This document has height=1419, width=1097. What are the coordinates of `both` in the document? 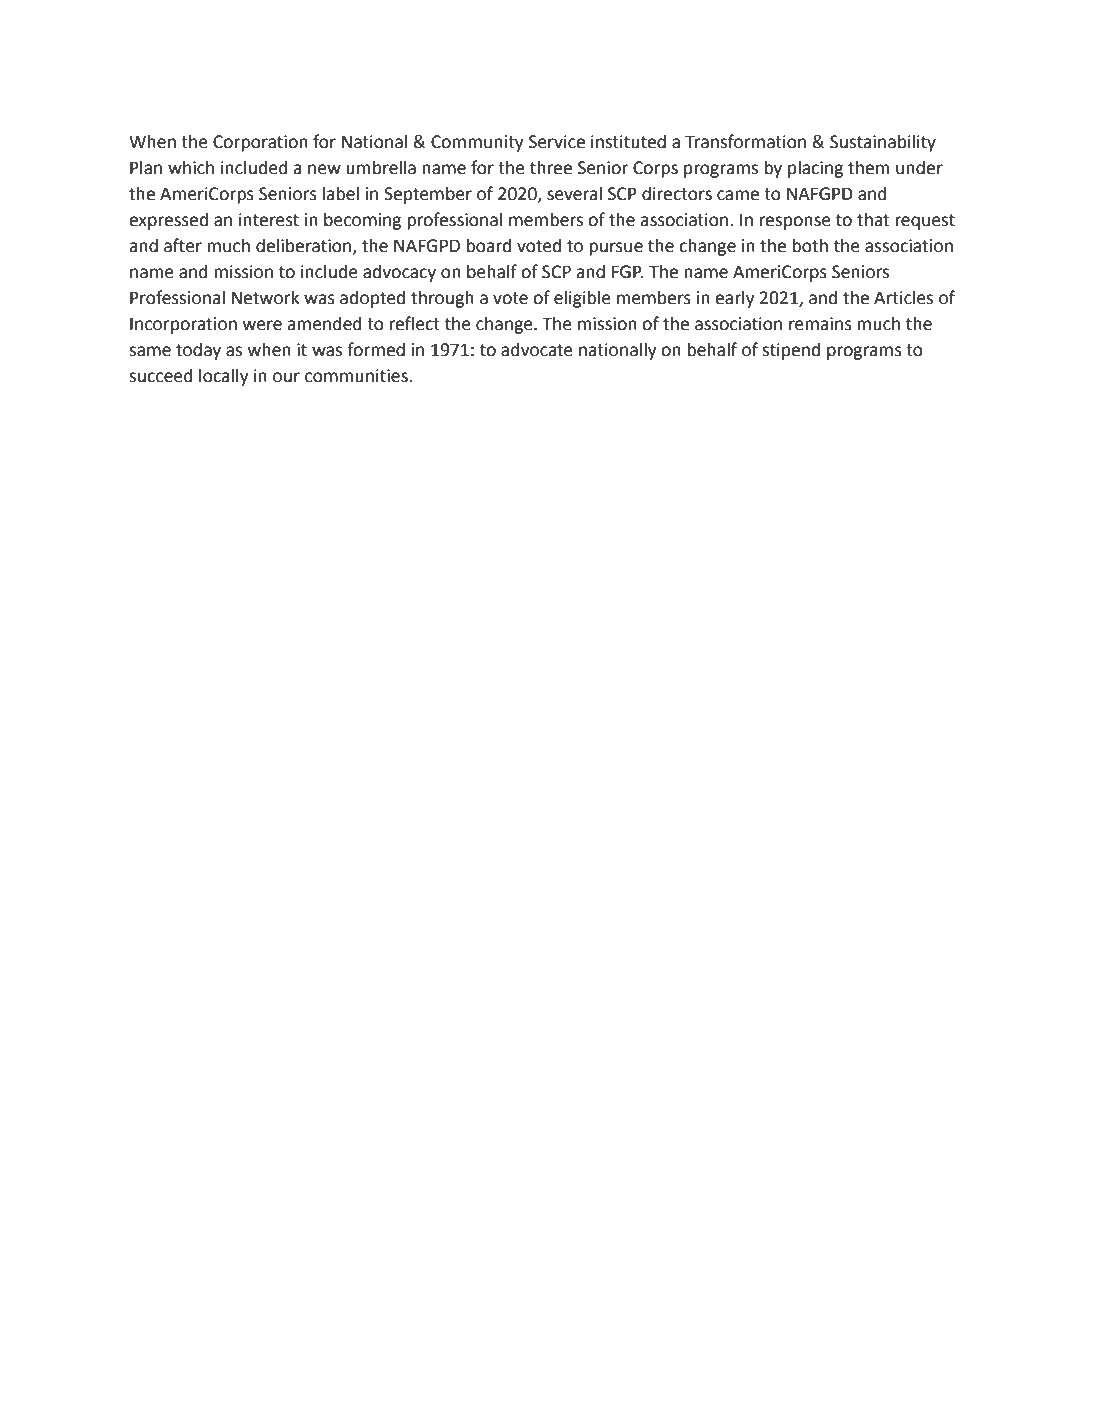 It's located at (810, 245).
